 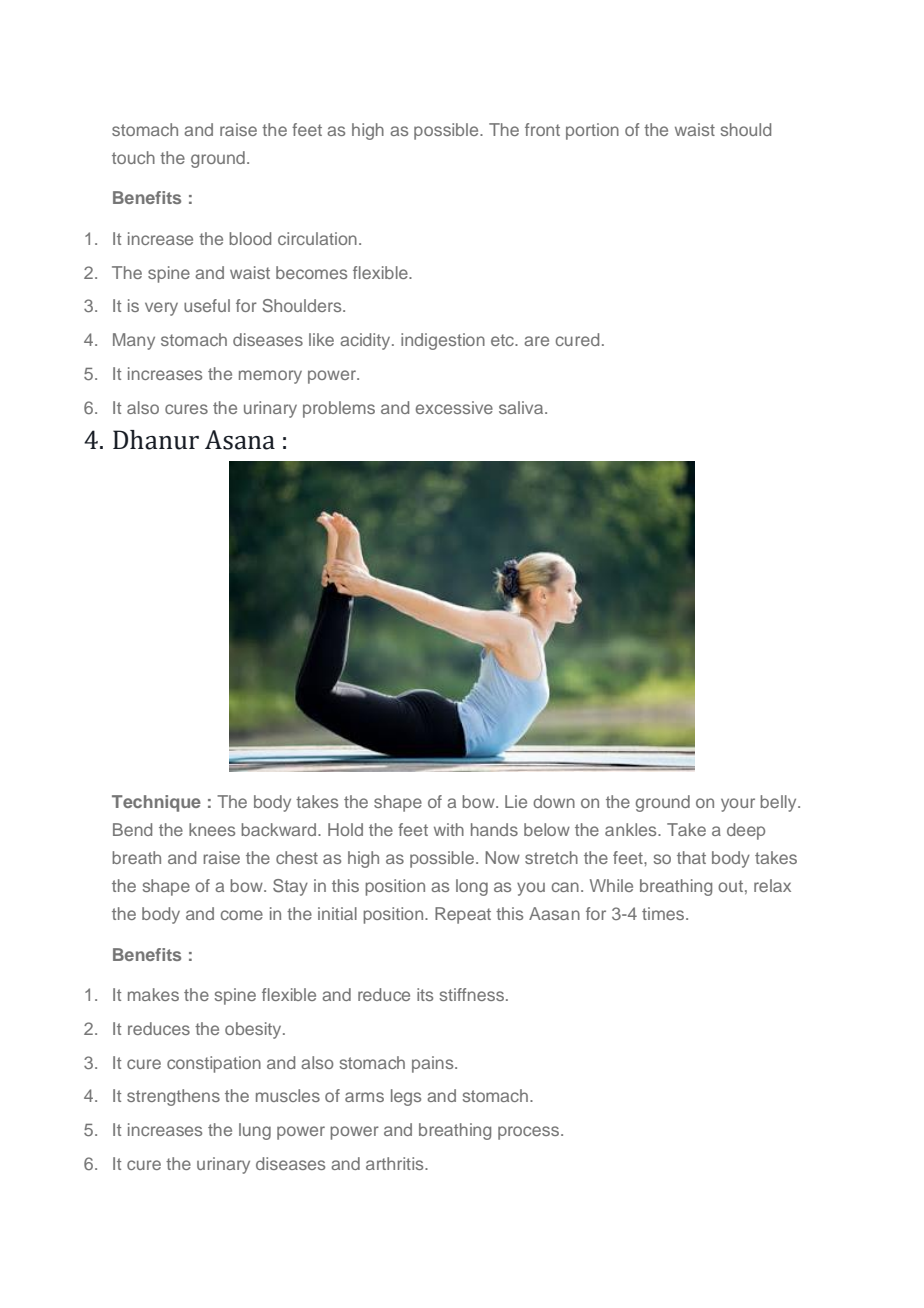 What do you see at coordinates (156, 803) in the page?
I see `Technique` at bounding box center [156, 803].
